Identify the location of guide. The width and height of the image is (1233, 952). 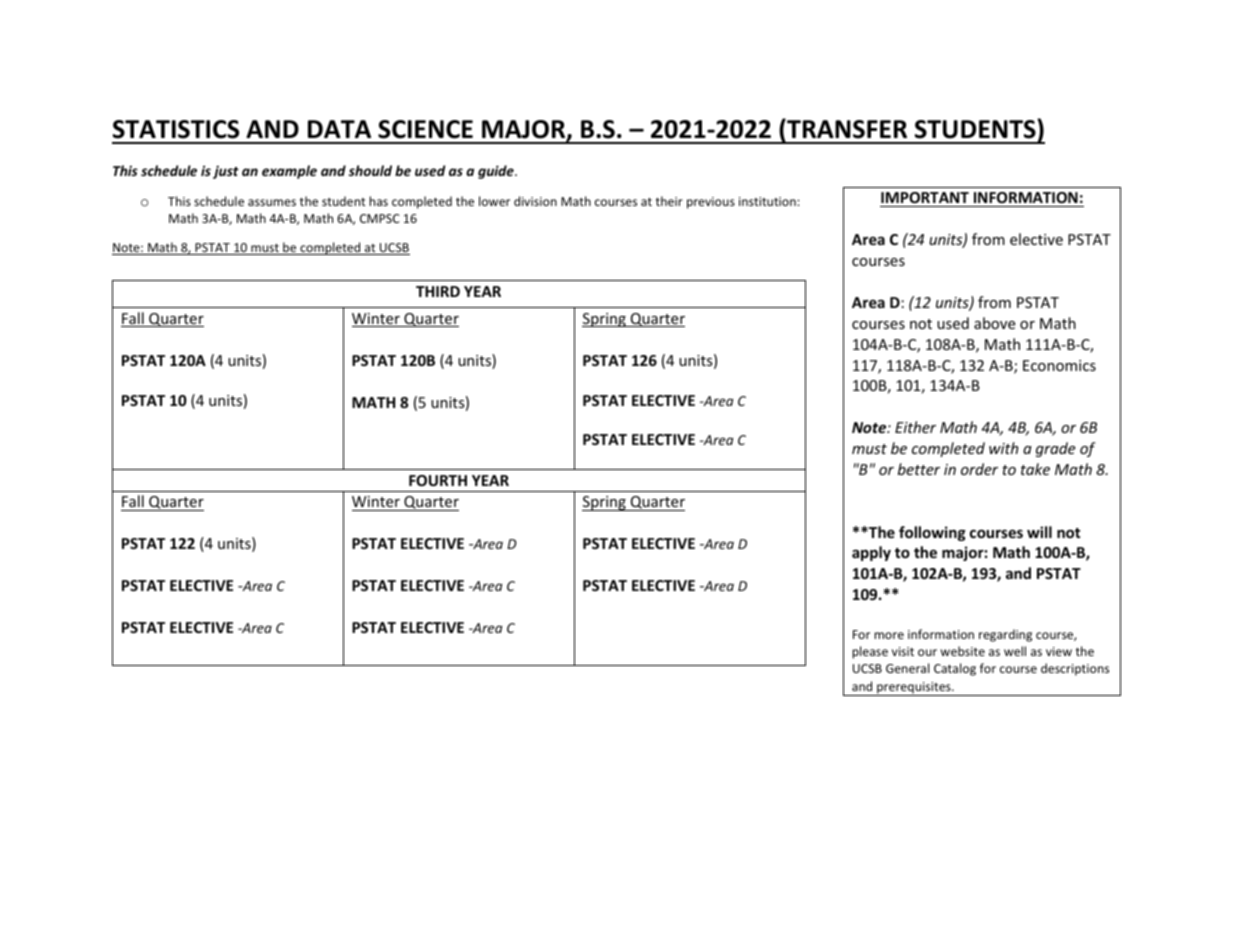
(497, 172).
